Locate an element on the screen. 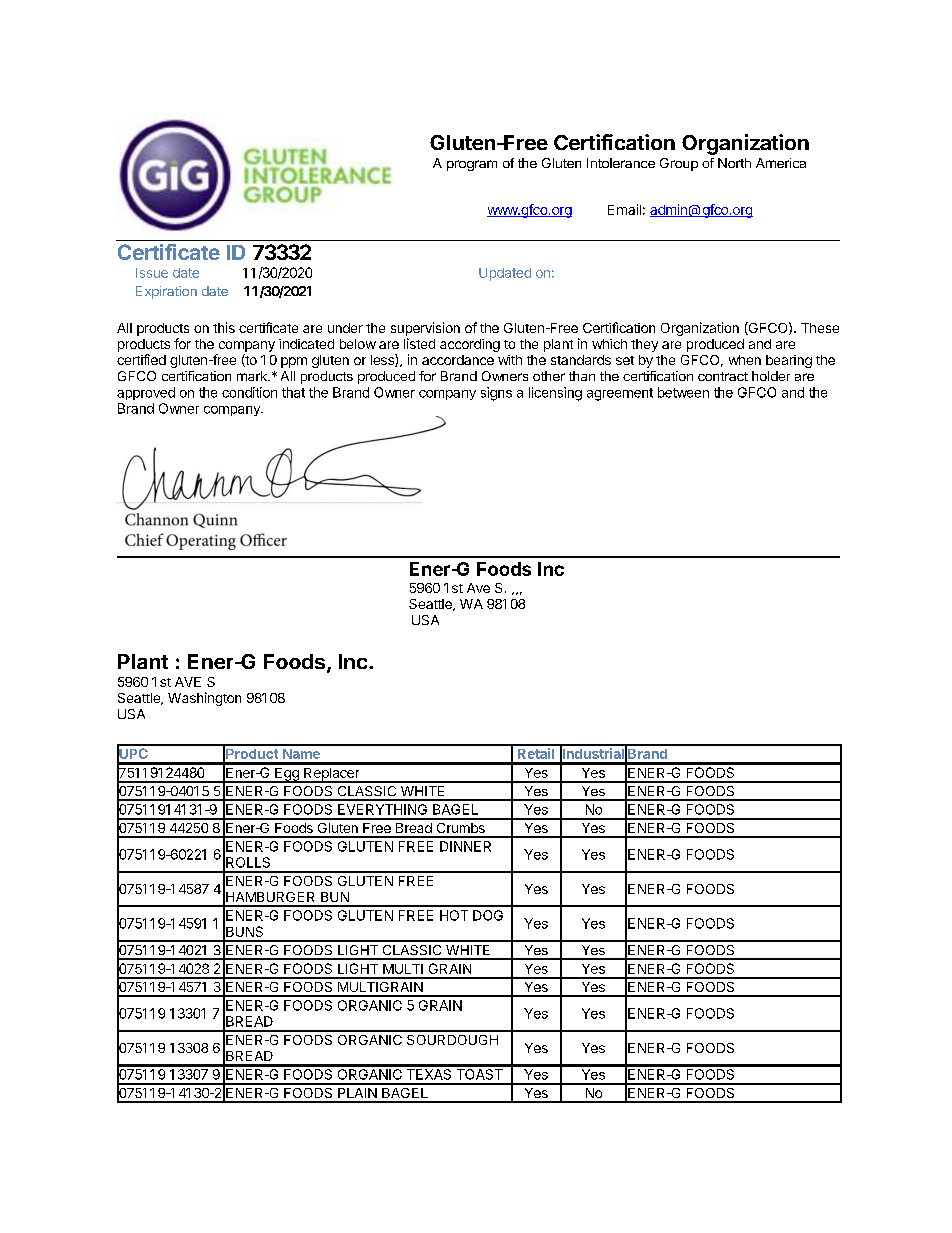 This screenshot has height=1233, width=952. Washington is located at coordinates (204, 699).
